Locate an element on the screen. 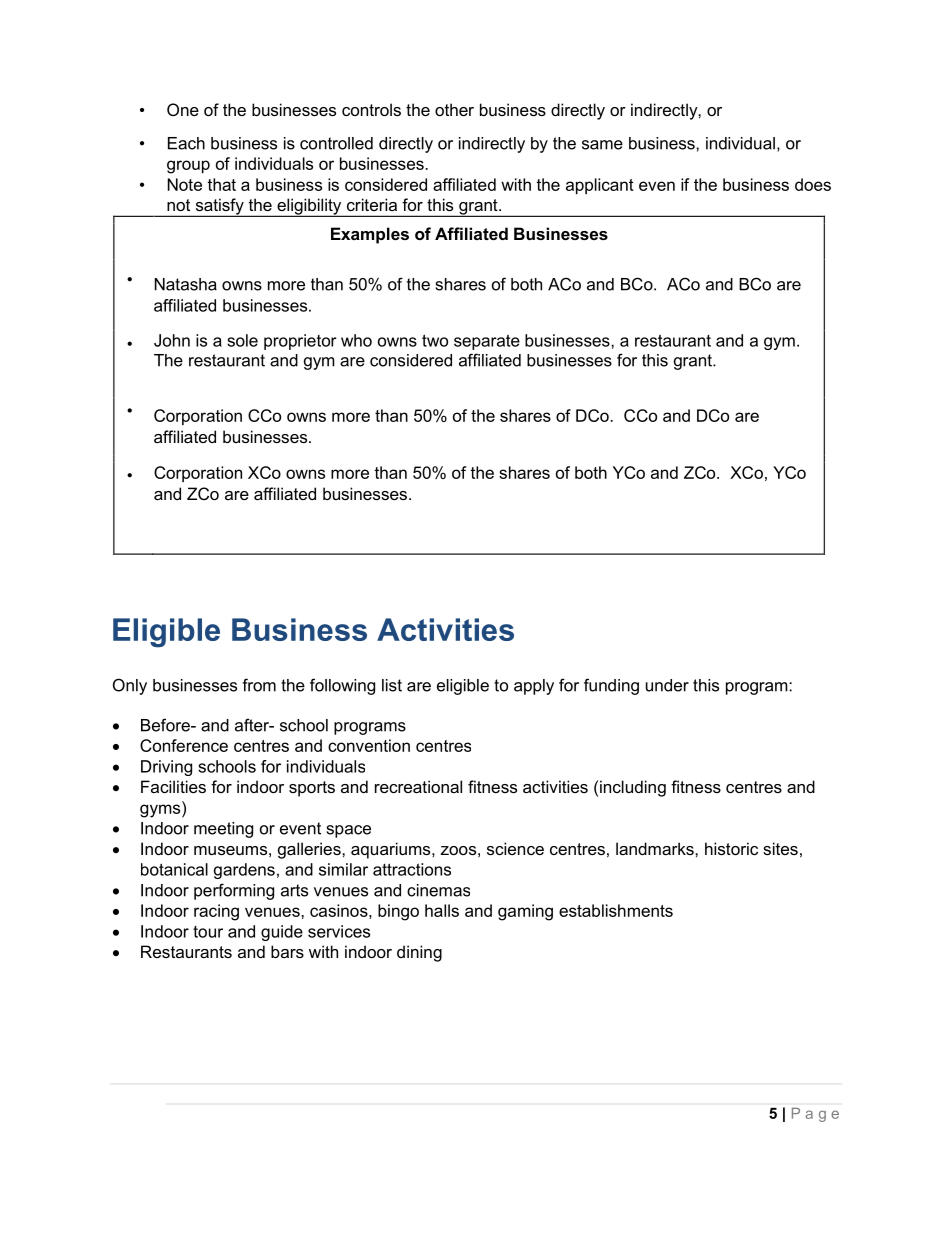  tour is located at coordinates (208, 932).
